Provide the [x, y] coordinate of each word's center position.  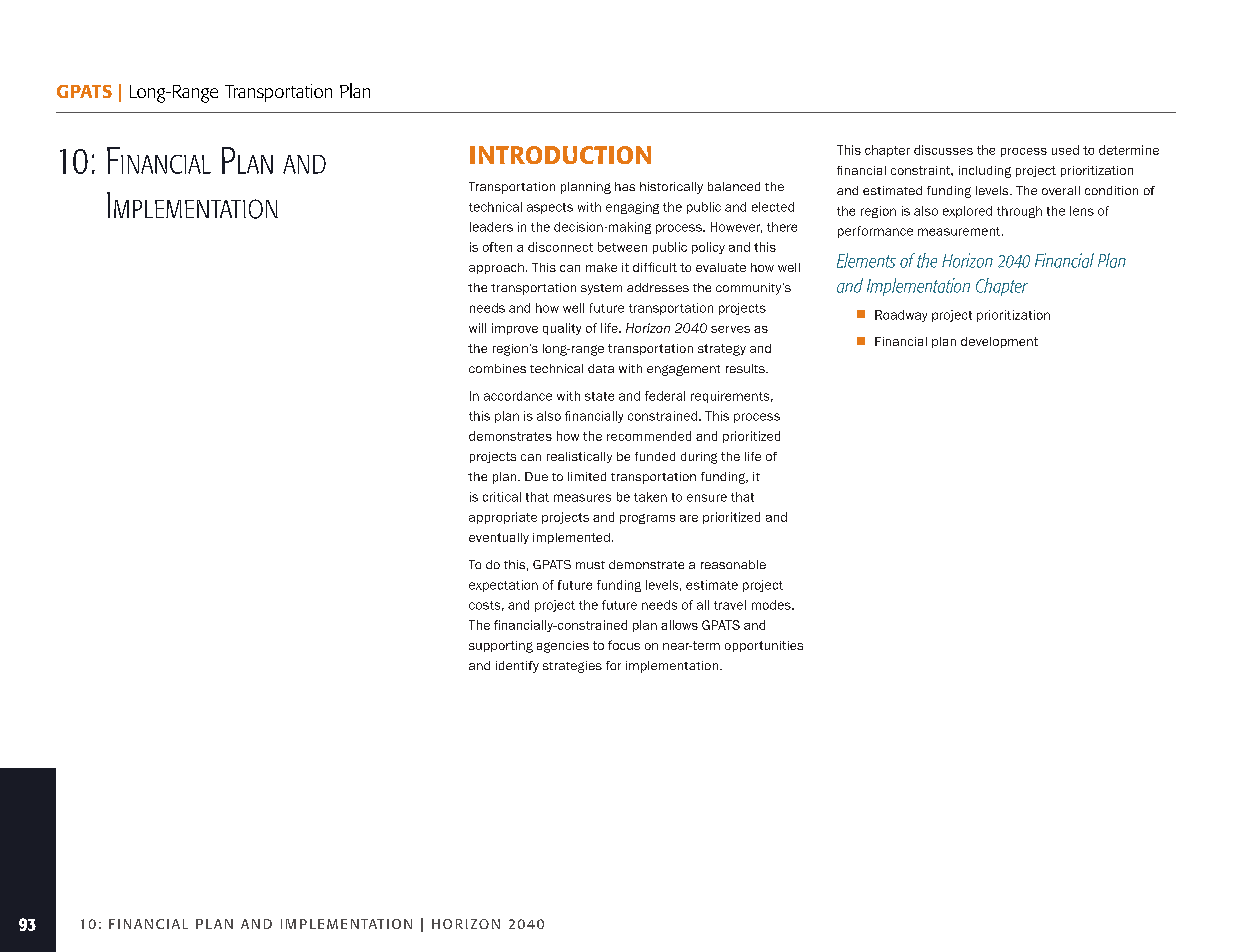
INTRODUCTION [560, 155]
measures [582, 498]
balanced [734, 186]
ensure [707, 498]
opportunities [764, 646]
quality [562, 329]
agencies [563, 647]
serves [730, 329]
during [699, 458]
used [1065, 150]
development [999, 342]
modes [772, 605]
